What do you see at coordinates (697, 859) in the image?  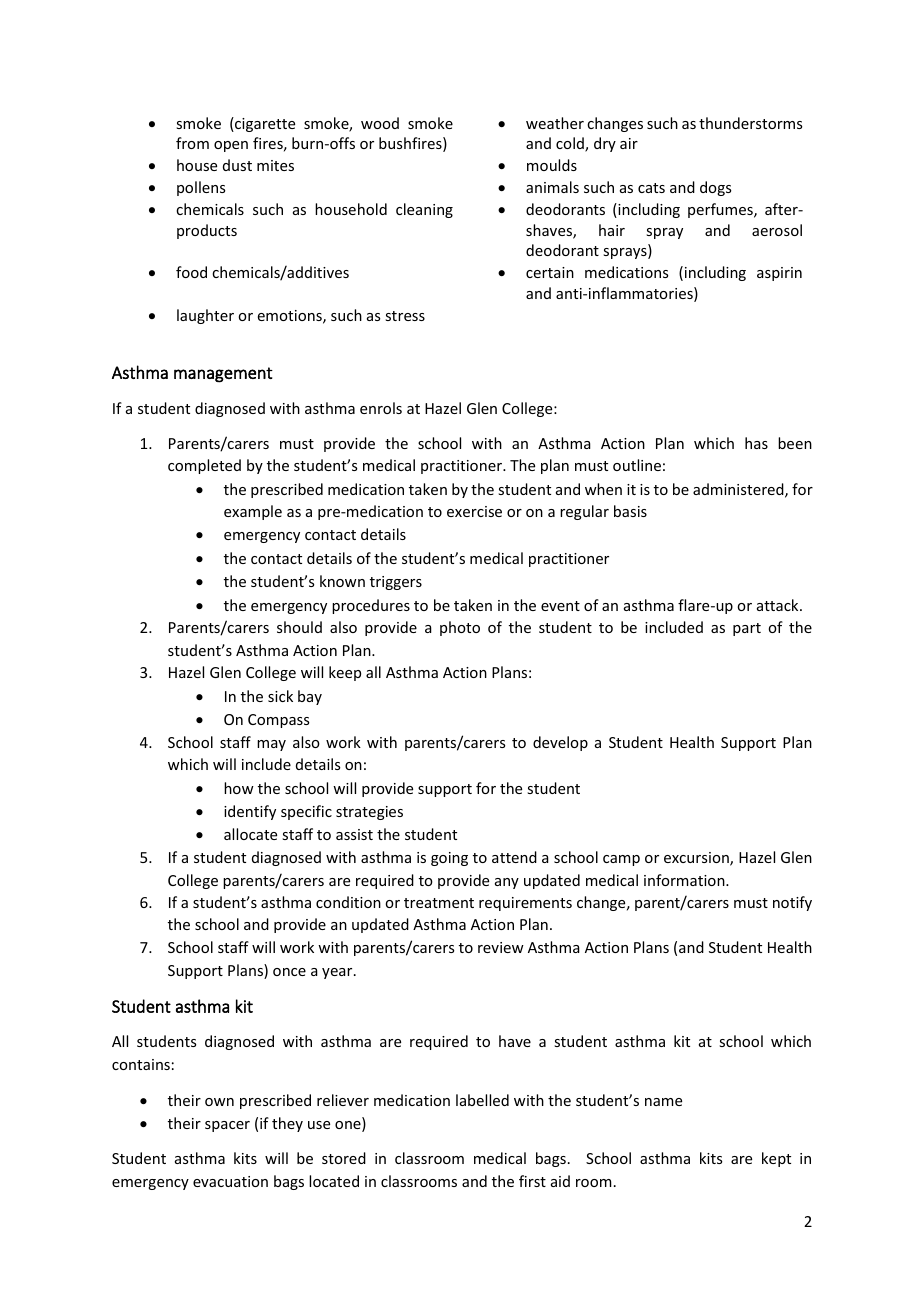 I see `excursion` at bounding box center [697, 859].
